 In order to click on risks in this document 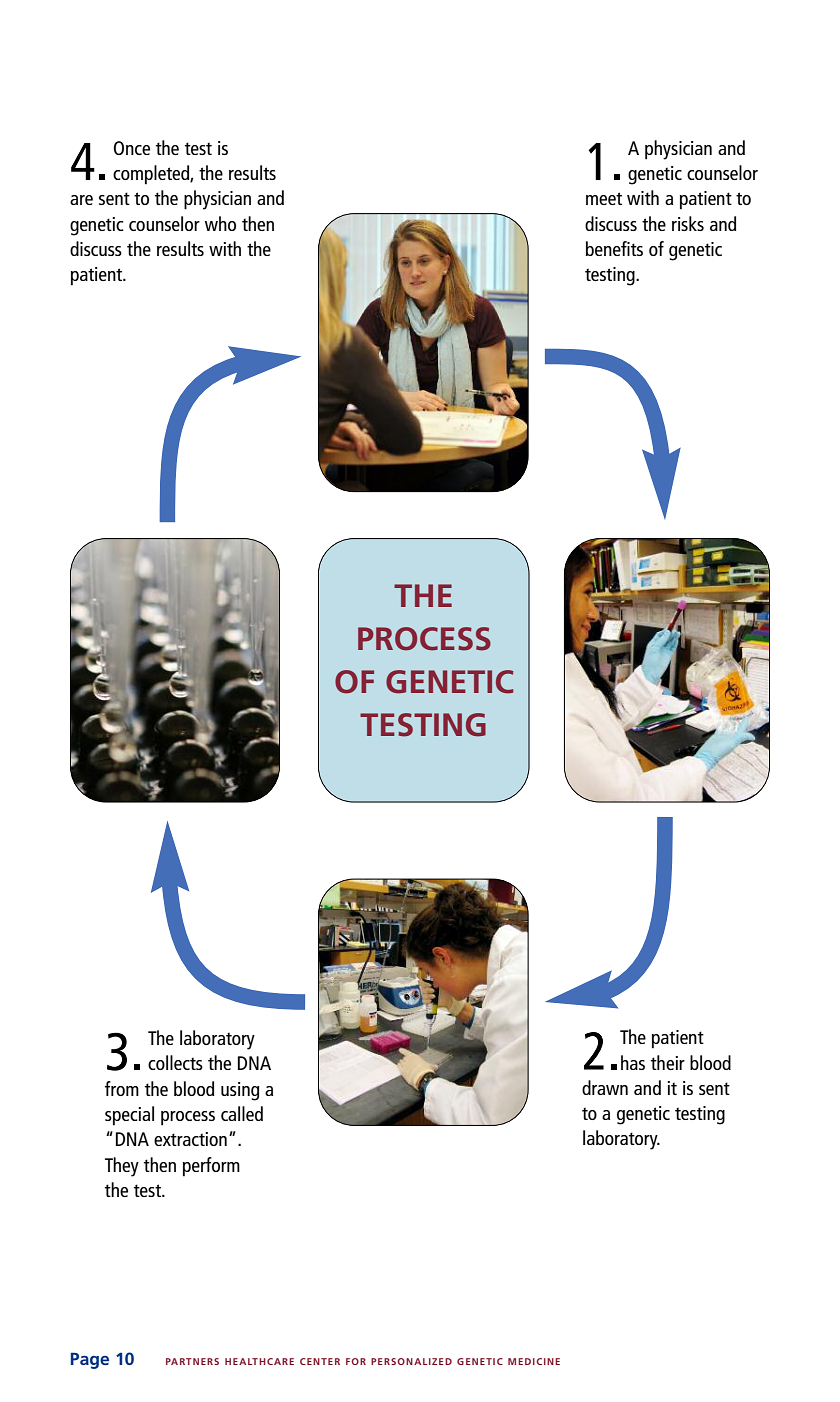, I will do `click(688, 223)`.
